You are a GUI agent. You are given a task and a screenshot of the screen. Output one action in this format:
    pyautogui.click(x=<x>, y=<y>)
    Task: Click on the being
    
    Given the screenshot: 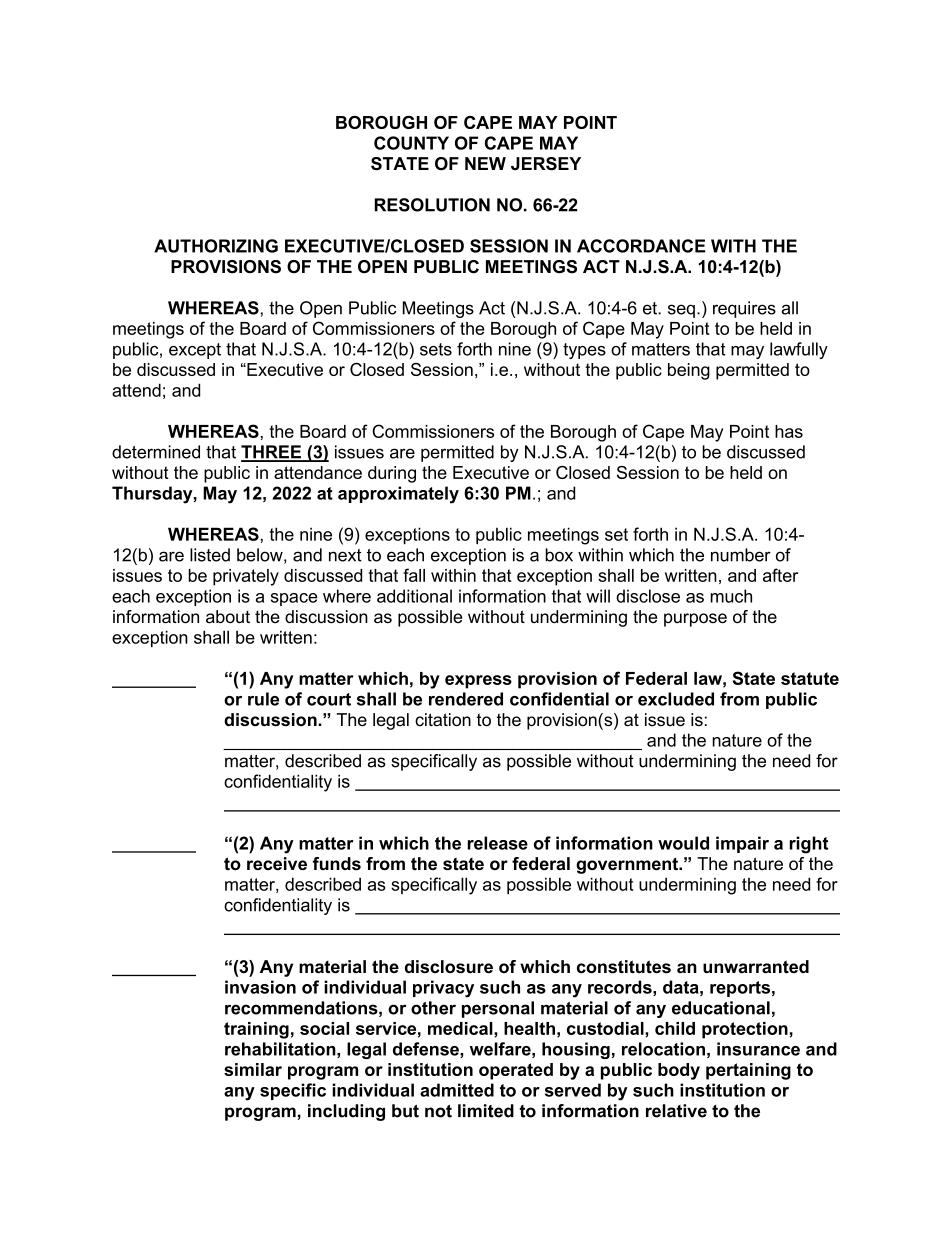 What is the action you would take?
    pyautogui.click(x=689, y=371)
